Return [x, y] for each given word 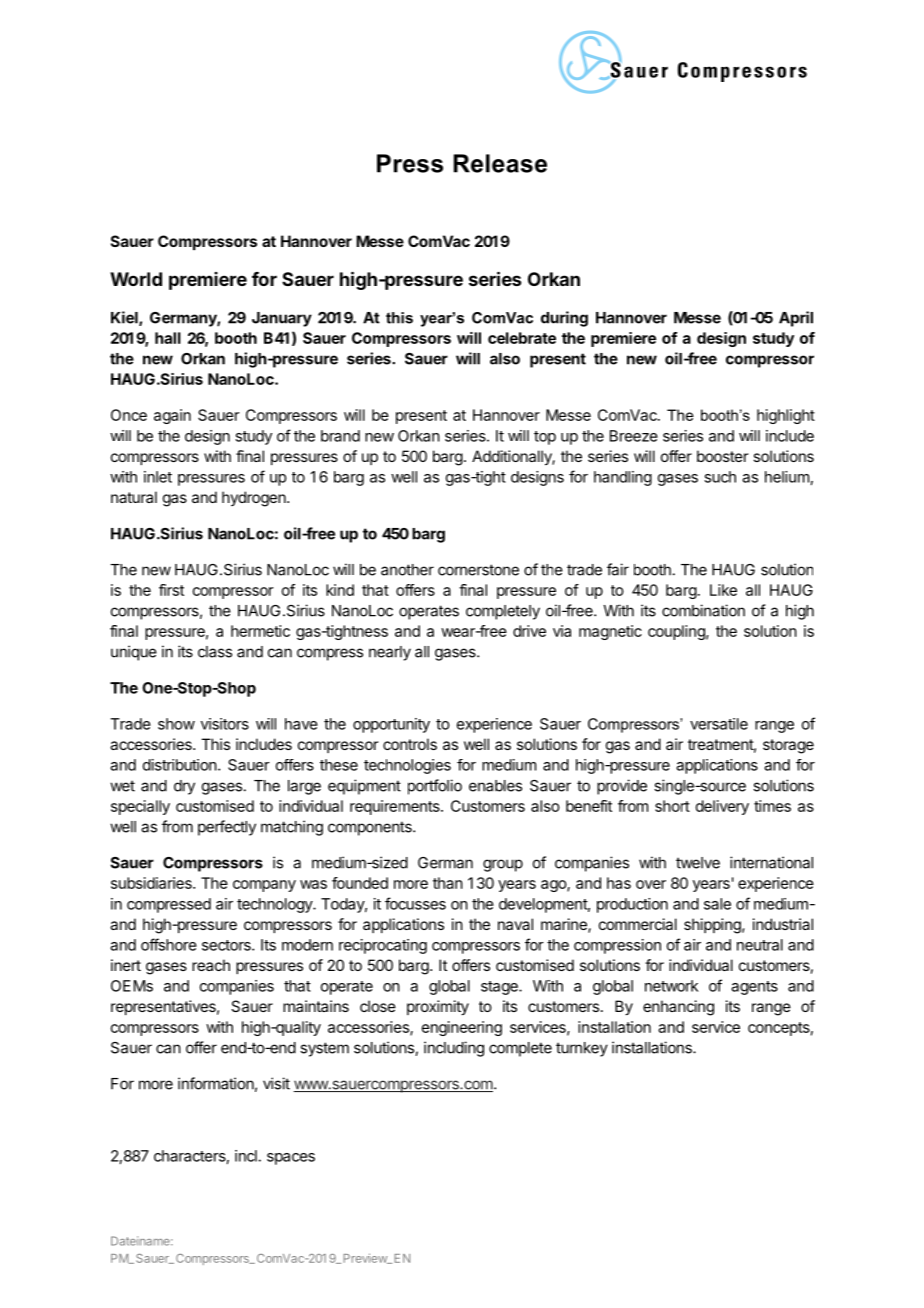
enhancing [678, 1008]
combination [703, 610]
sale [717, 904]
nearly [390, 653]
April [796, 319]
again [172, 416]
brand [340, 436]
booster [722, 456]
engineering [462, 1028]
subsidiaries [152, 883]
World [136, 279]
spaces [291, 1159]
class [215, 652]
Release [500, 163]
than [448, 883]
